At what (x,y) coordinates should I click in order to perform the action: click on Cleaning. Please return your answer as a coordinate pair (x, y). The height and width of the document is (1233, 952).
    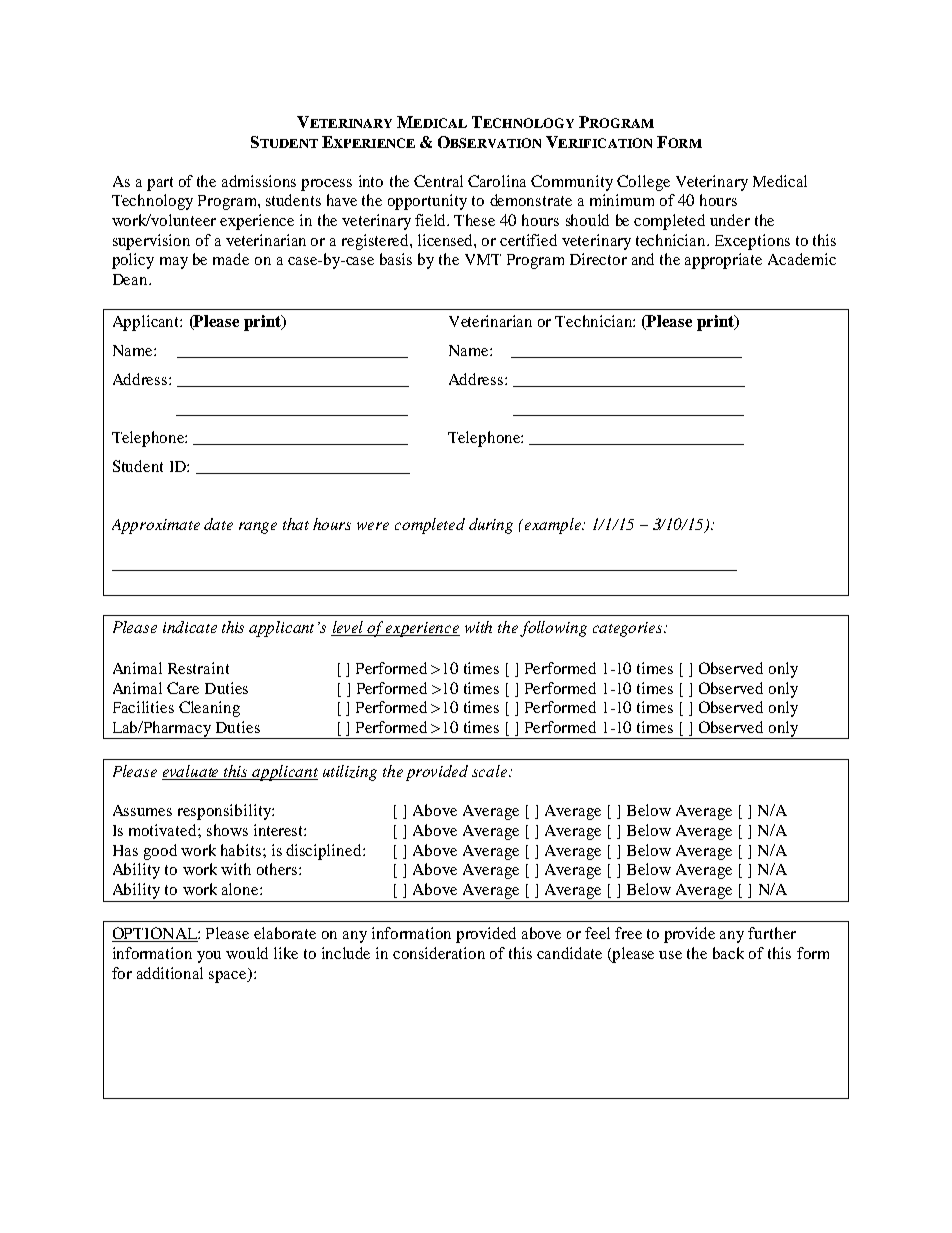
    Looking at the image, I should click on (209, 709).
